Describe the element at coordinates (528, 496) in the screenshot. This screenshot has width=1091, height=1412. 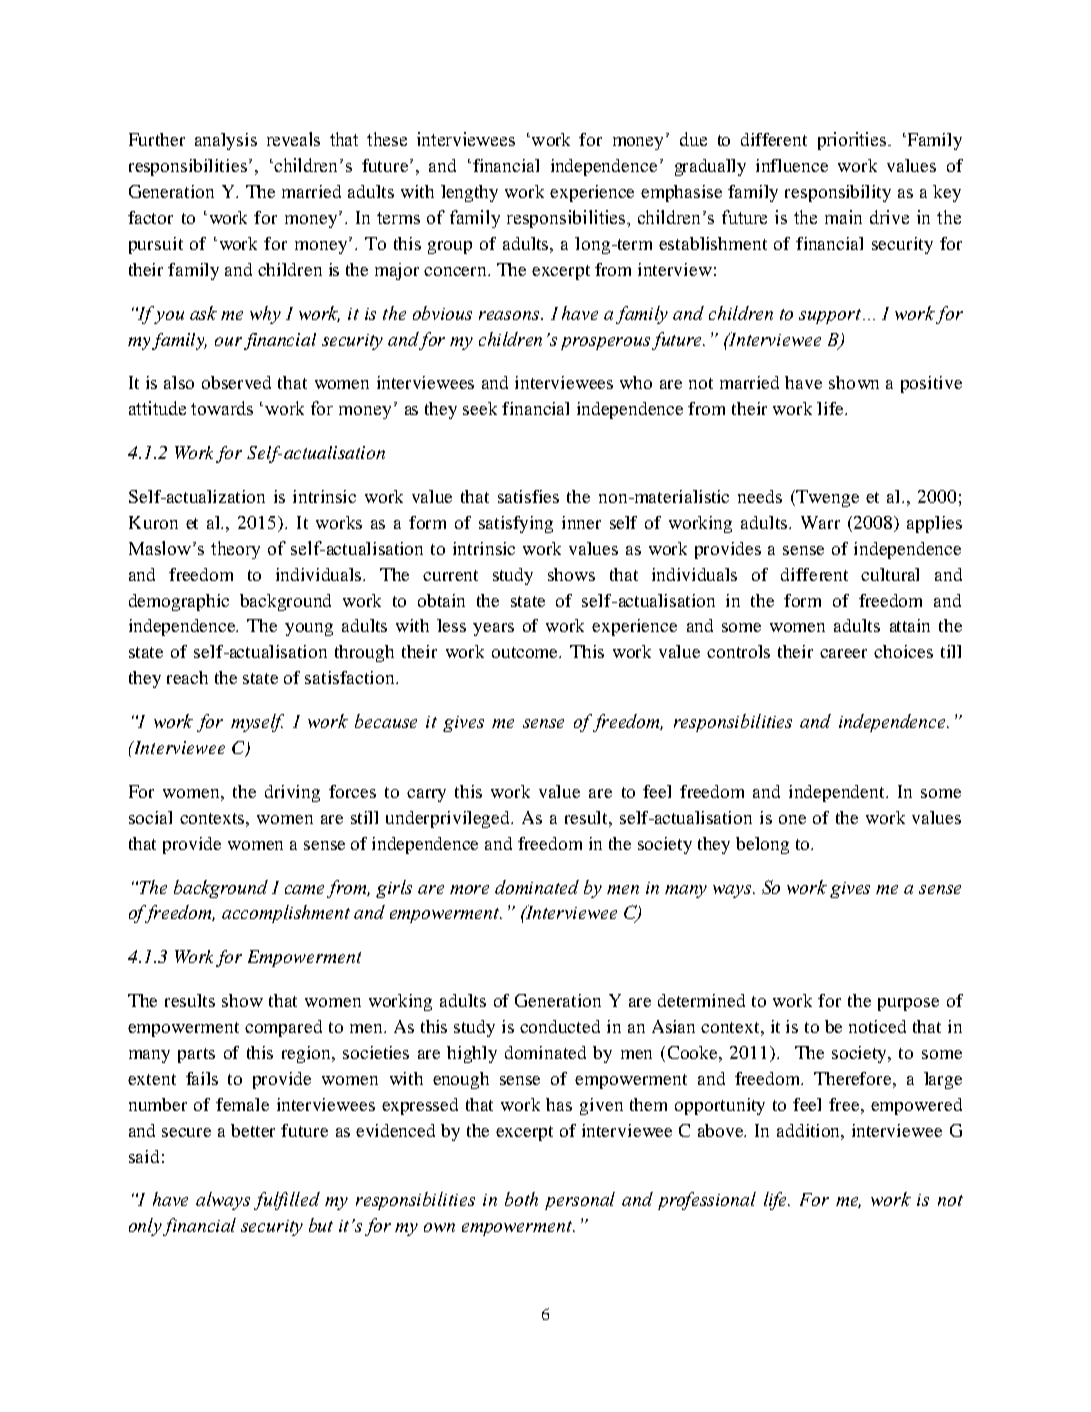
I see `satisfies` at that location.
